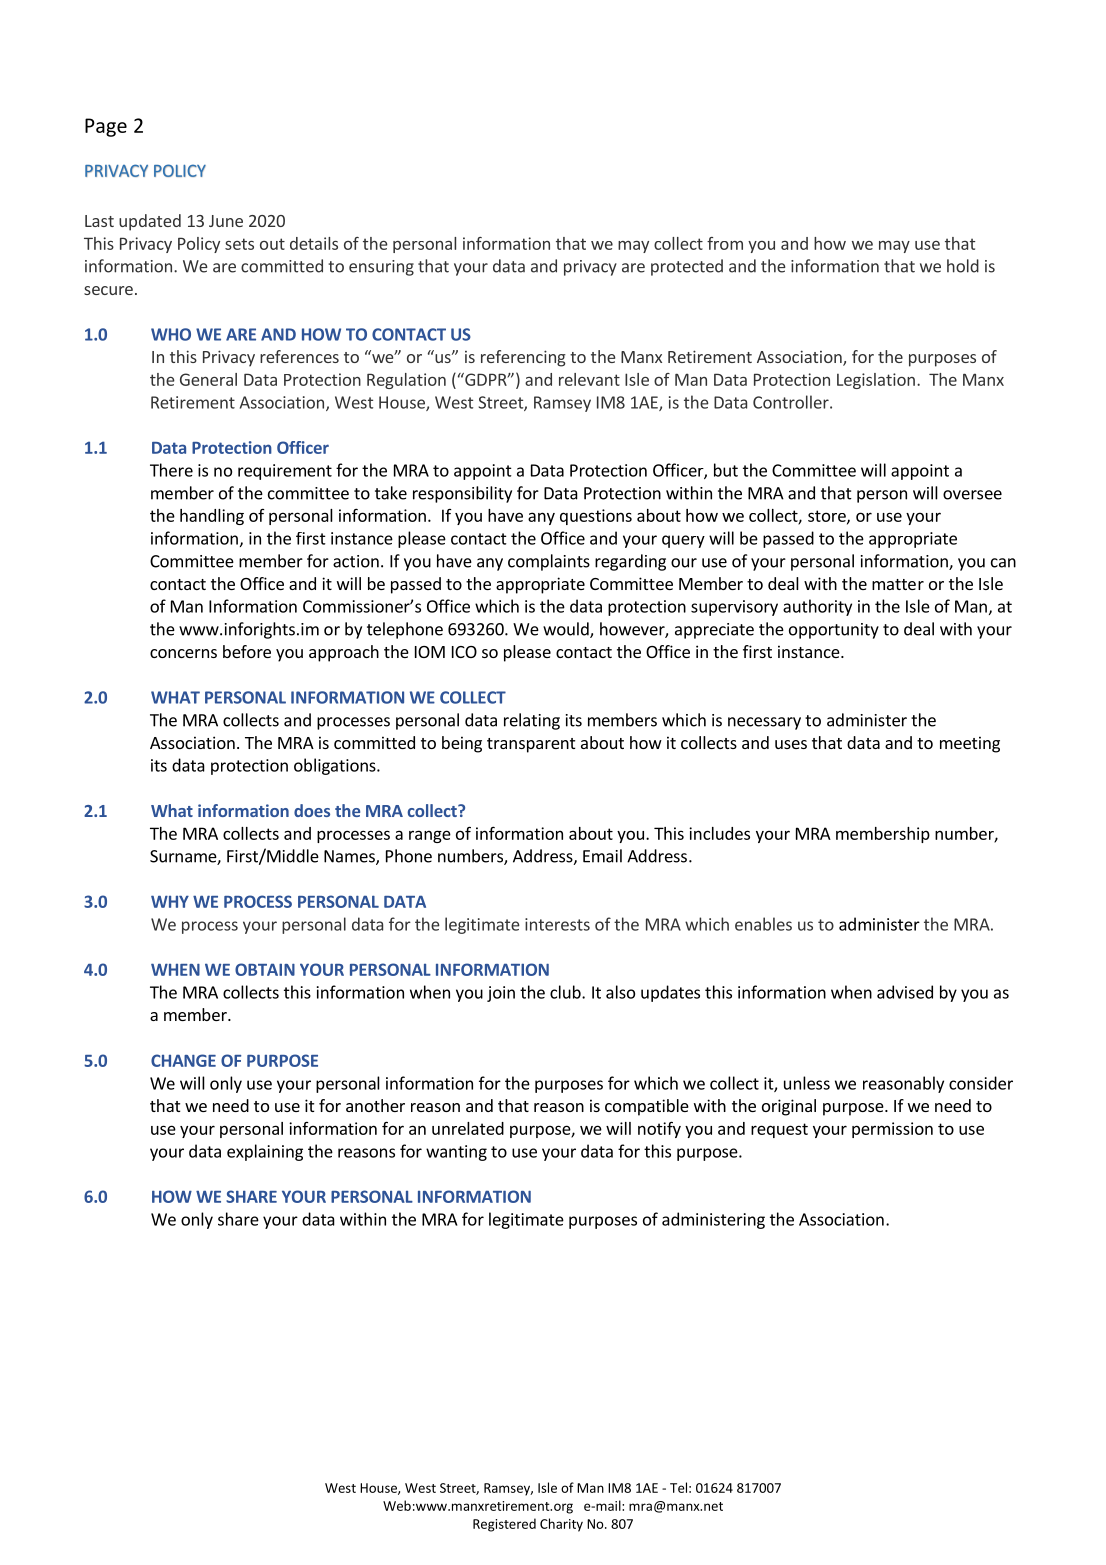 The height and width of the document is (1565, 1106). Describe the element at coordinates (963, 266) in the document. I see `hold` at that location.
